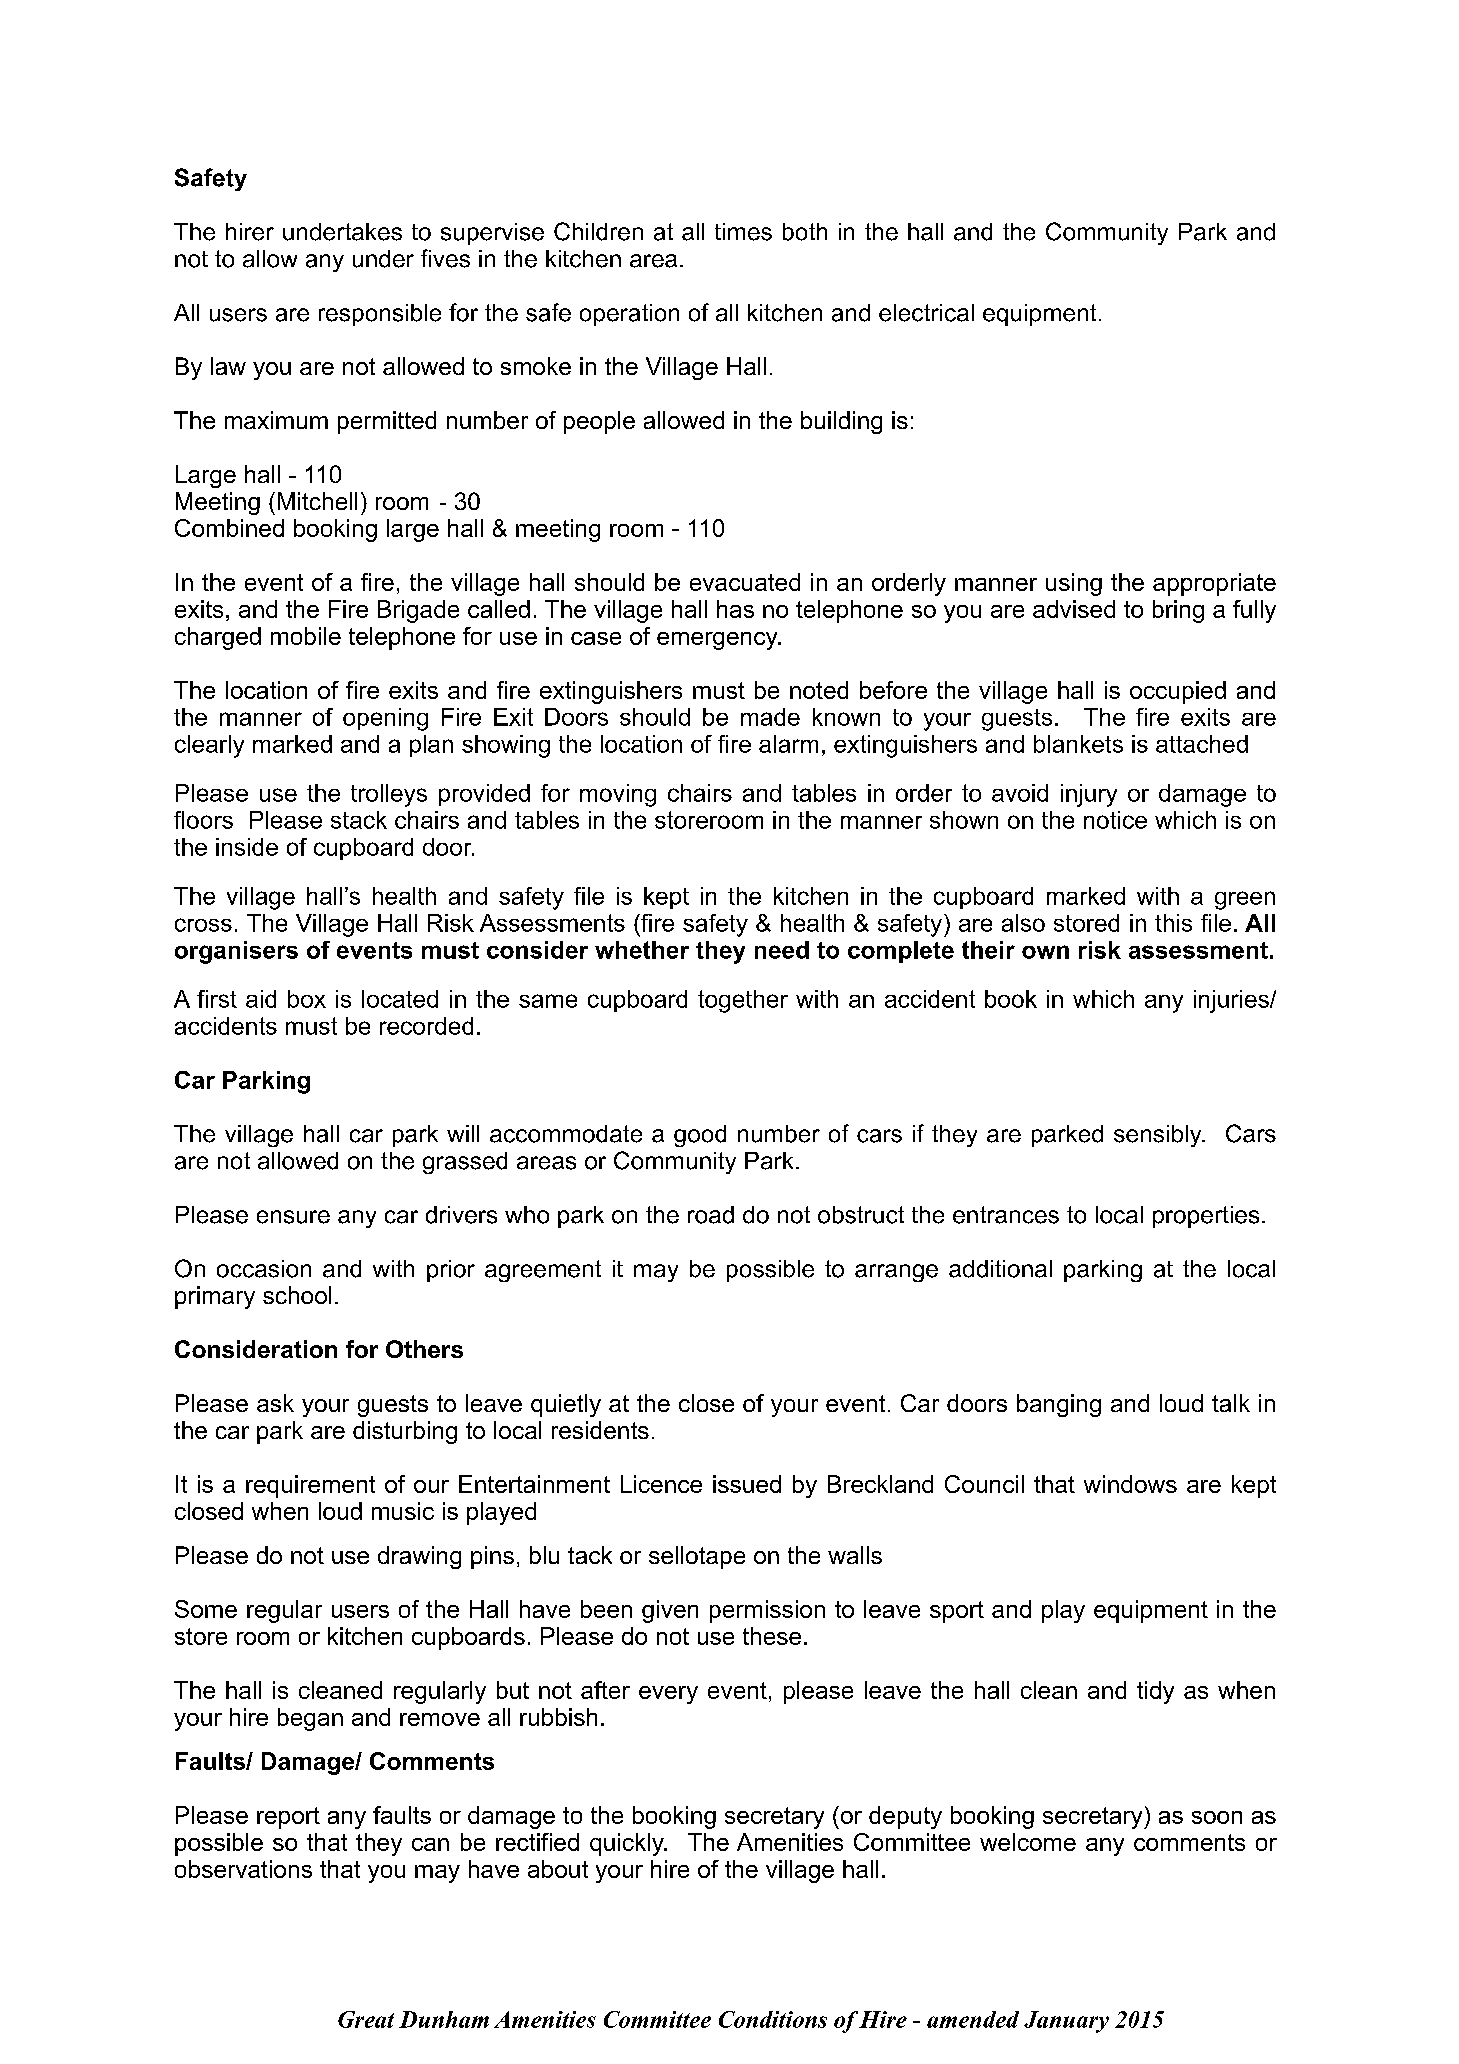  Describe the element at coordinates (735, 609) in the screenshot. I see `has` at that location.
